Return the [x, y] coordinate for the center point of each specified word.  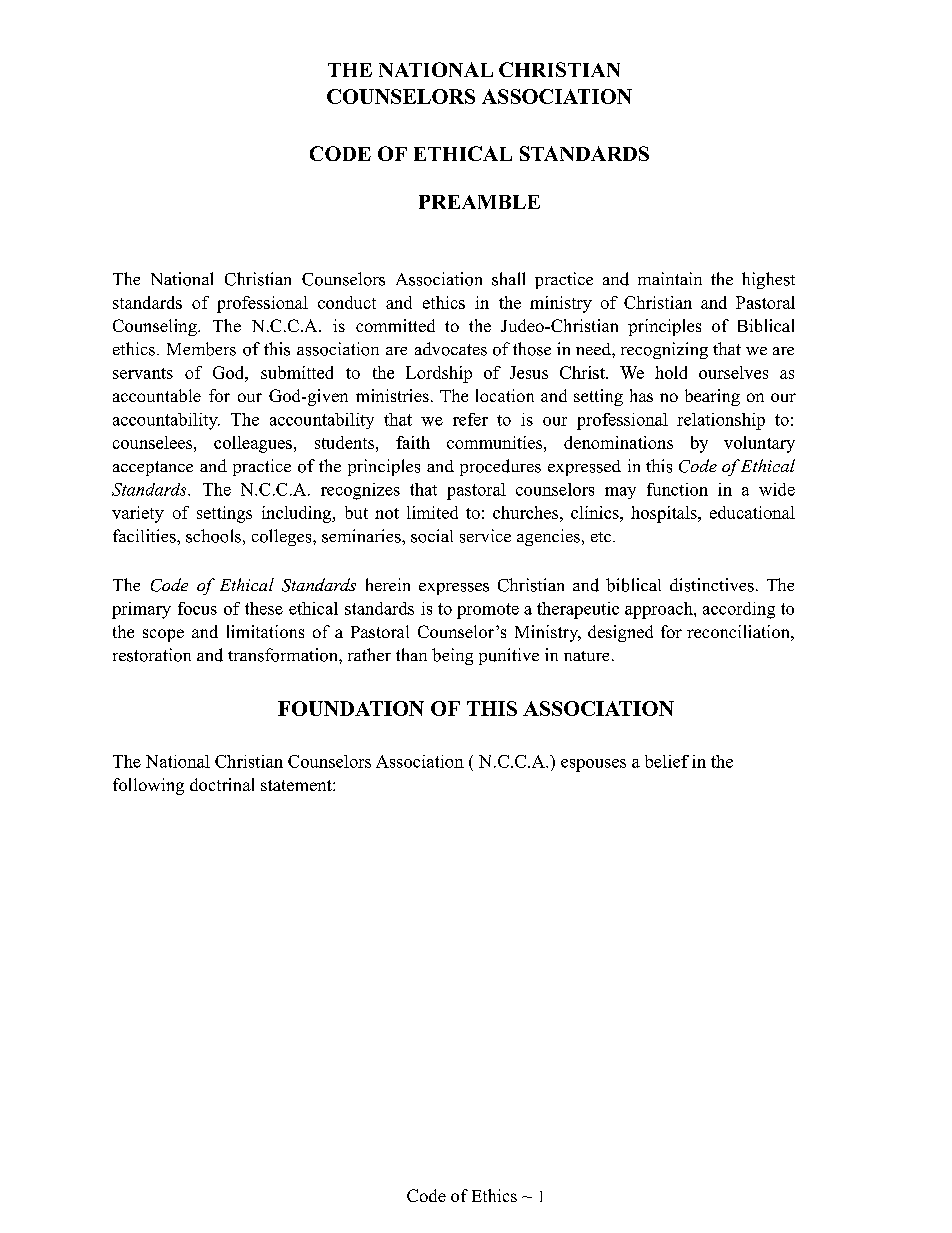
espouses [593, 765]
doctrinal [222, 784]
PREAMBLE [479, 202]
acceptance [153, 468]
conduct [347, 302]
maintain [670, 278]
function [677, 489]
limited [432, 512]
